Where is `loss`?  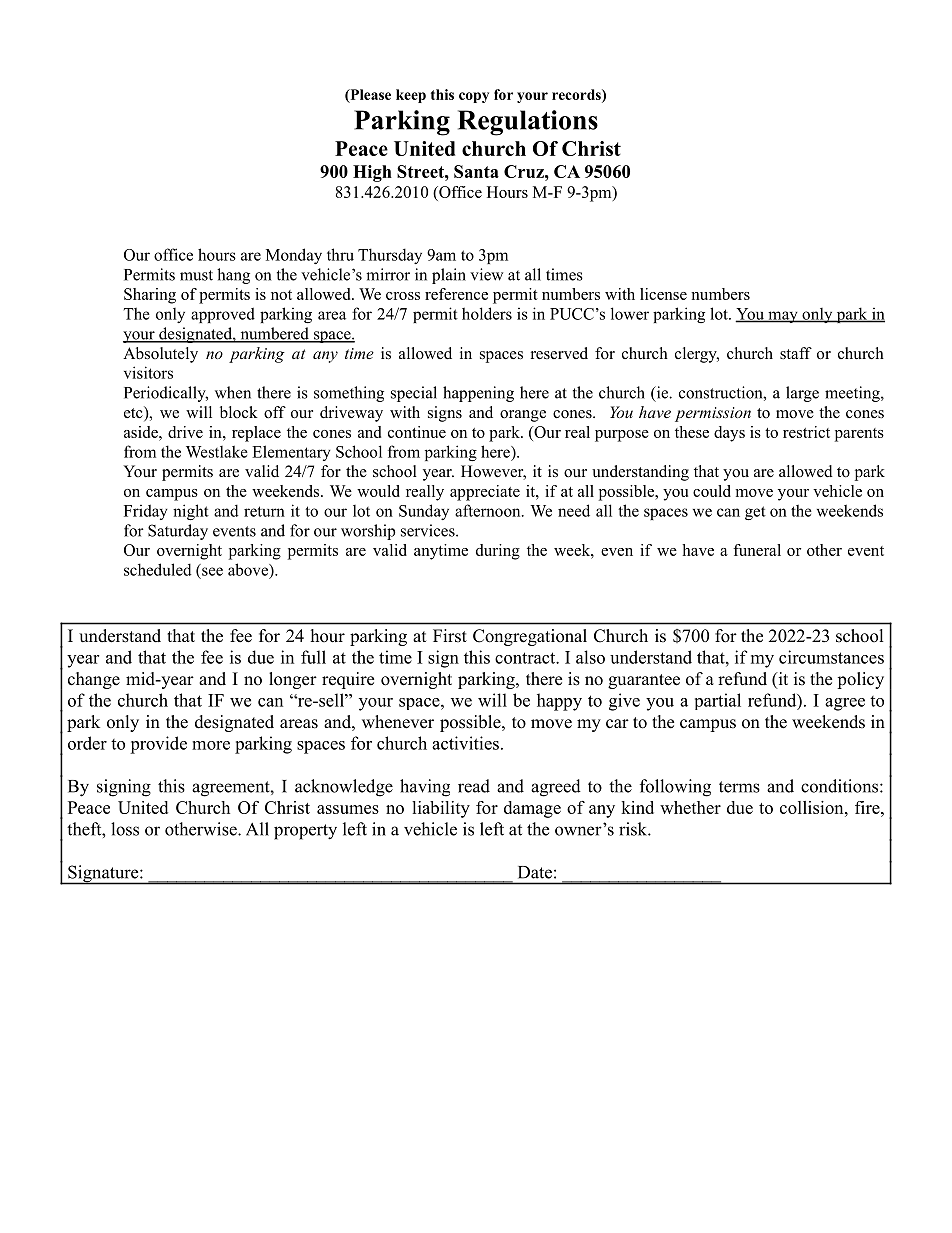
loss is located at coordinates (125, 829).
